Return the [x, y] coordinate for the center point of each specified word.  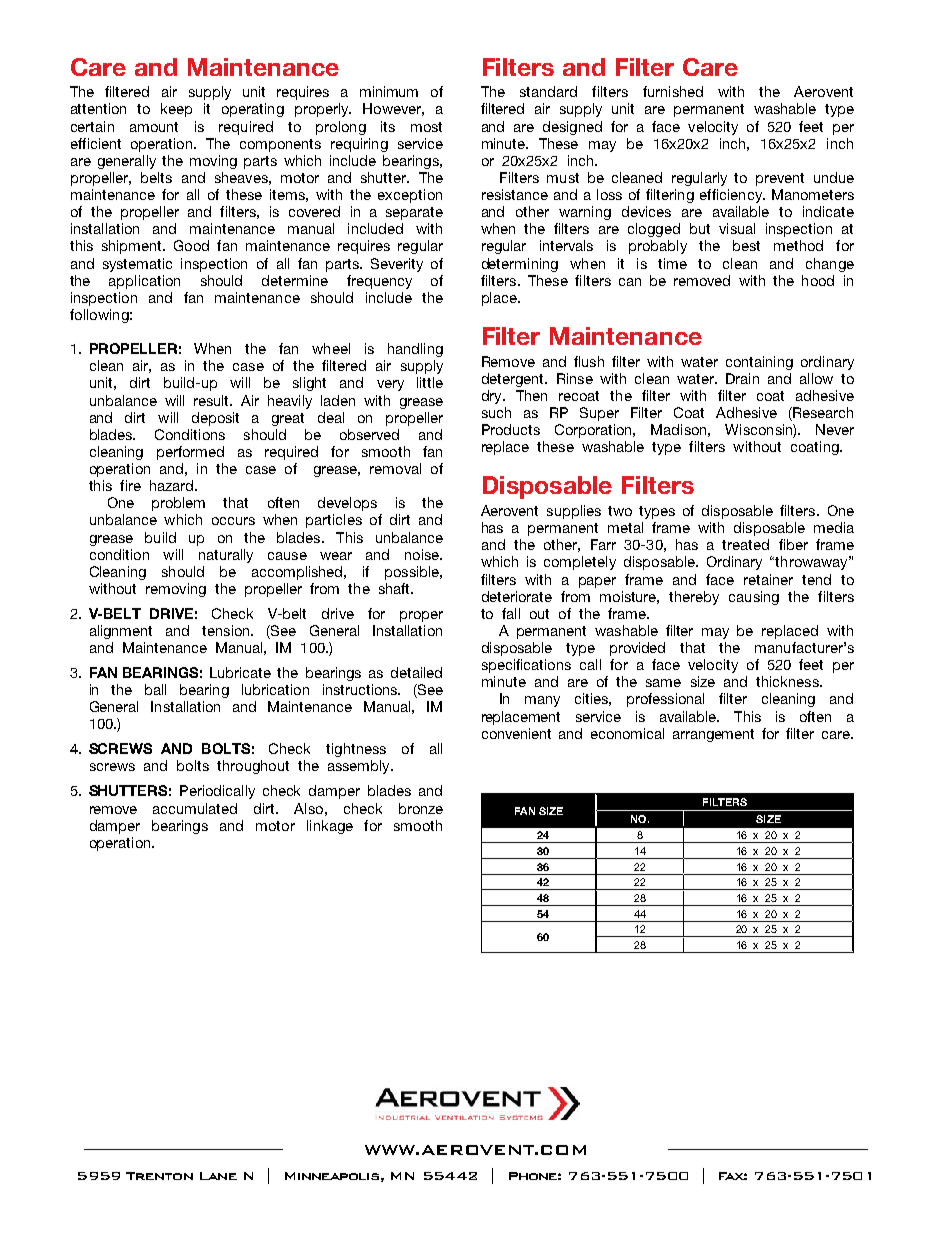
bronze [421, 808]
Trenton [159, 1176]
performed [190, 453]
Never [835, 429]
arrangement [713, 735]
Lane [218, 1176]
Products [511, 429]
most [426, 127]
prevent [780, 179]
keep [176, 110]
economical [627, 733]
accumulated [195, 808]
